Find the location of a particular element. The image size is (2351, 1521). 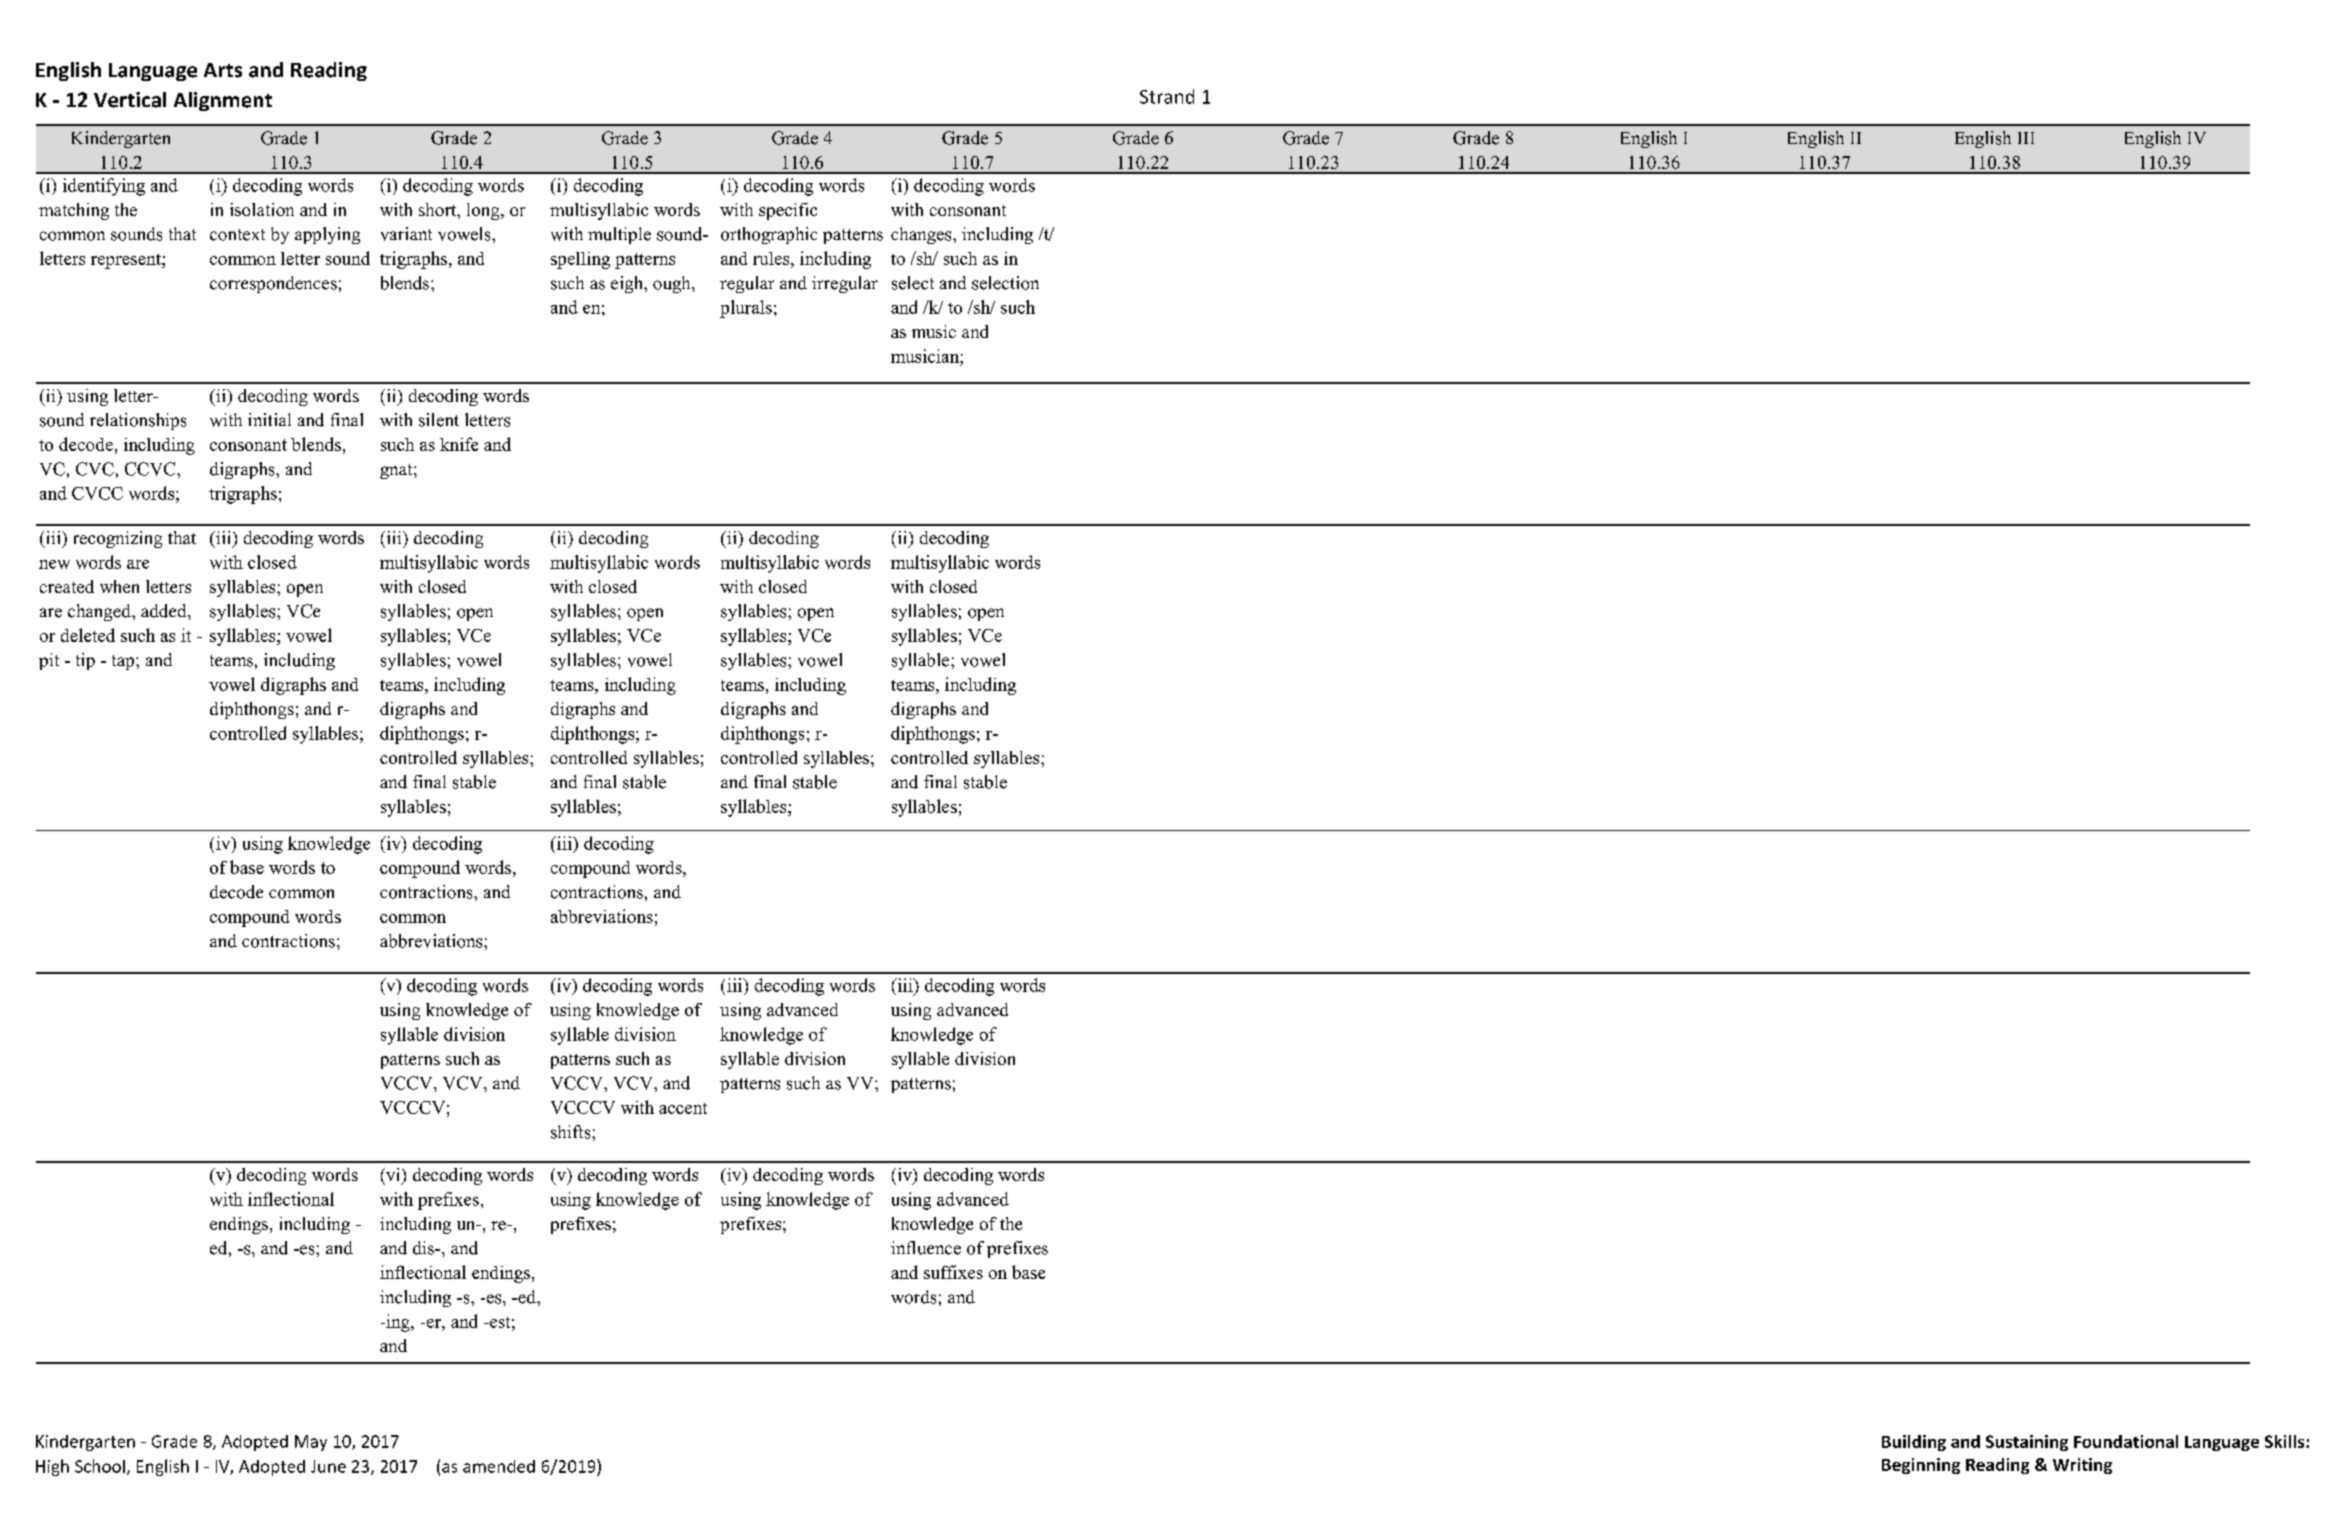

Strand is located at coordinates (1167, 96).
